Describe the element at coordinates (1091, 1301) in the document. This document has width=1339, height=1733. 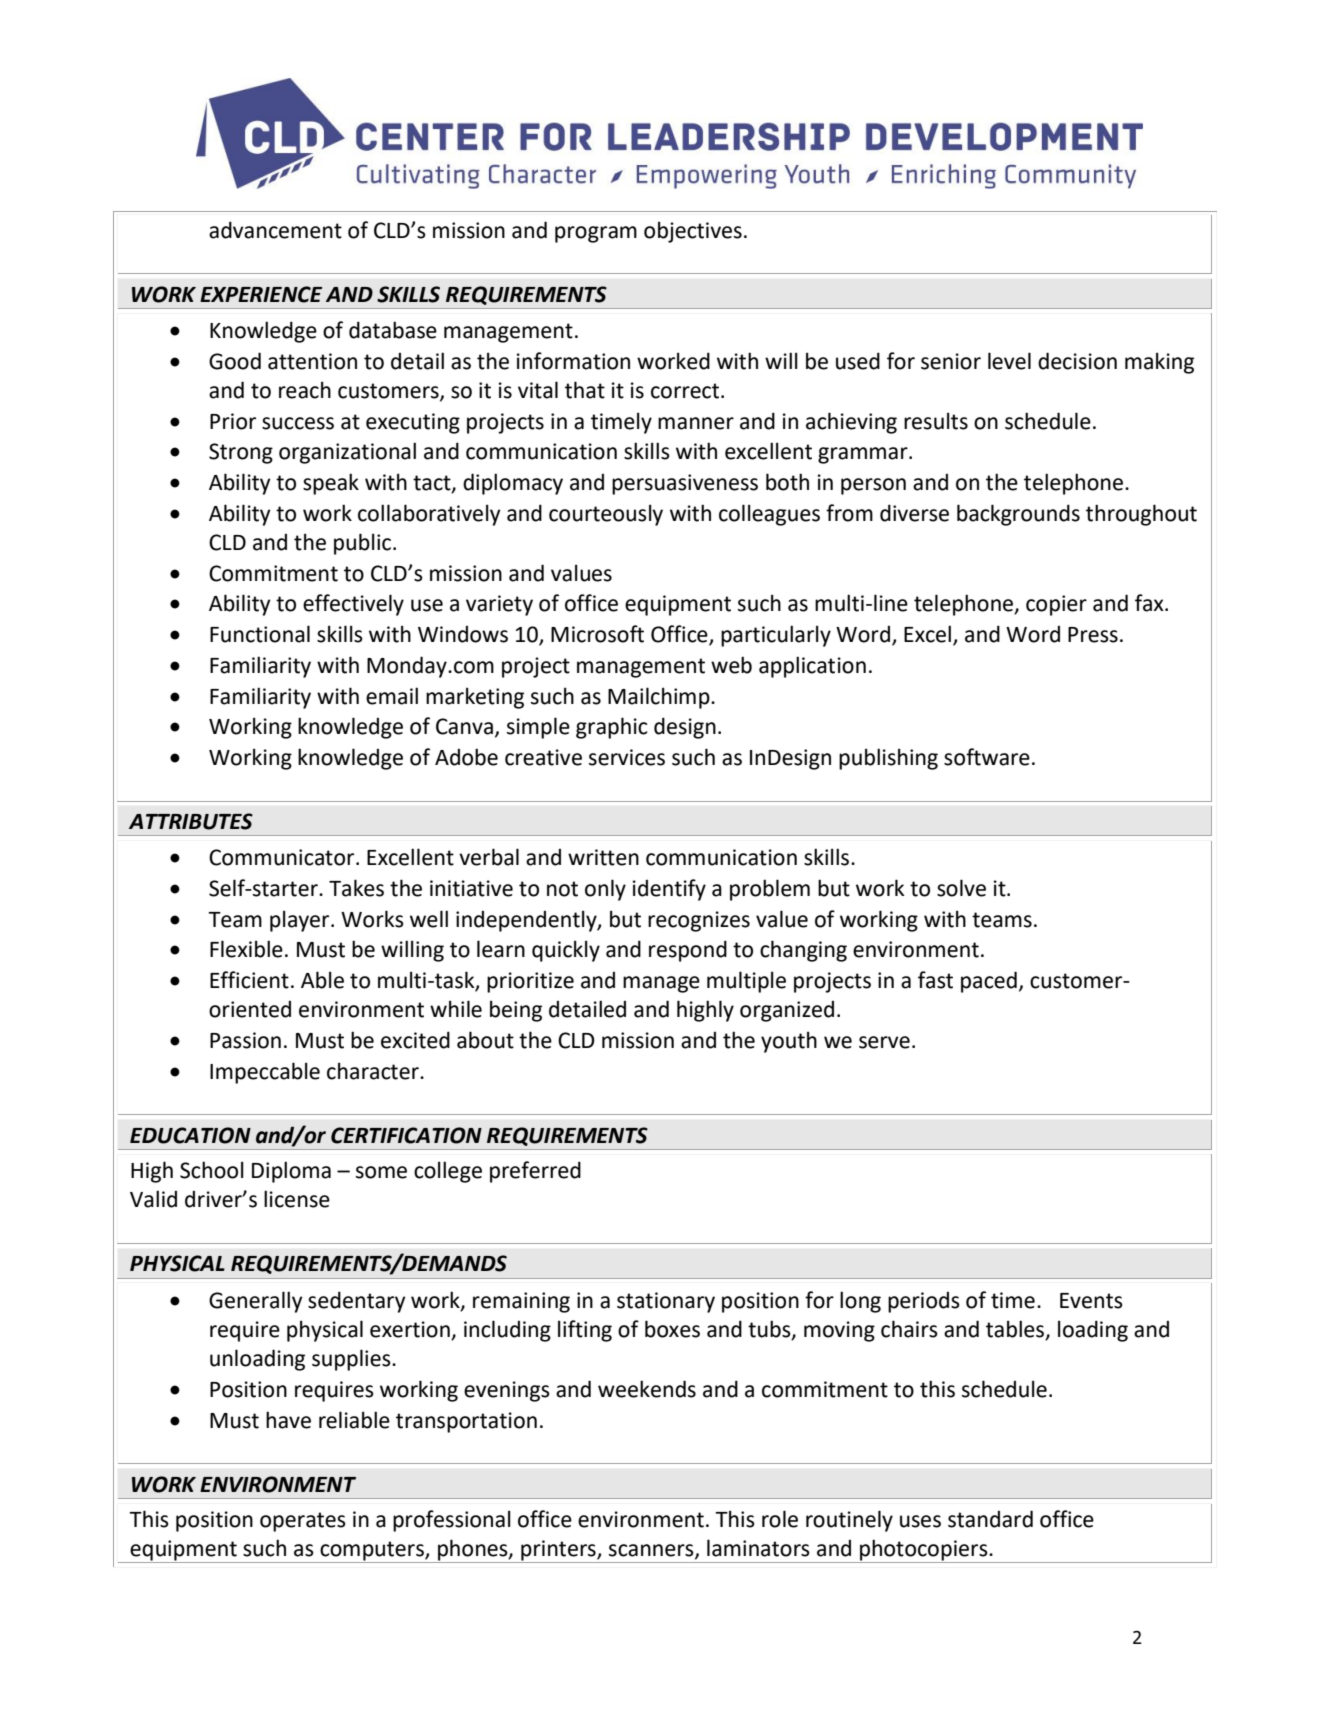
I see `Events` at that location.
